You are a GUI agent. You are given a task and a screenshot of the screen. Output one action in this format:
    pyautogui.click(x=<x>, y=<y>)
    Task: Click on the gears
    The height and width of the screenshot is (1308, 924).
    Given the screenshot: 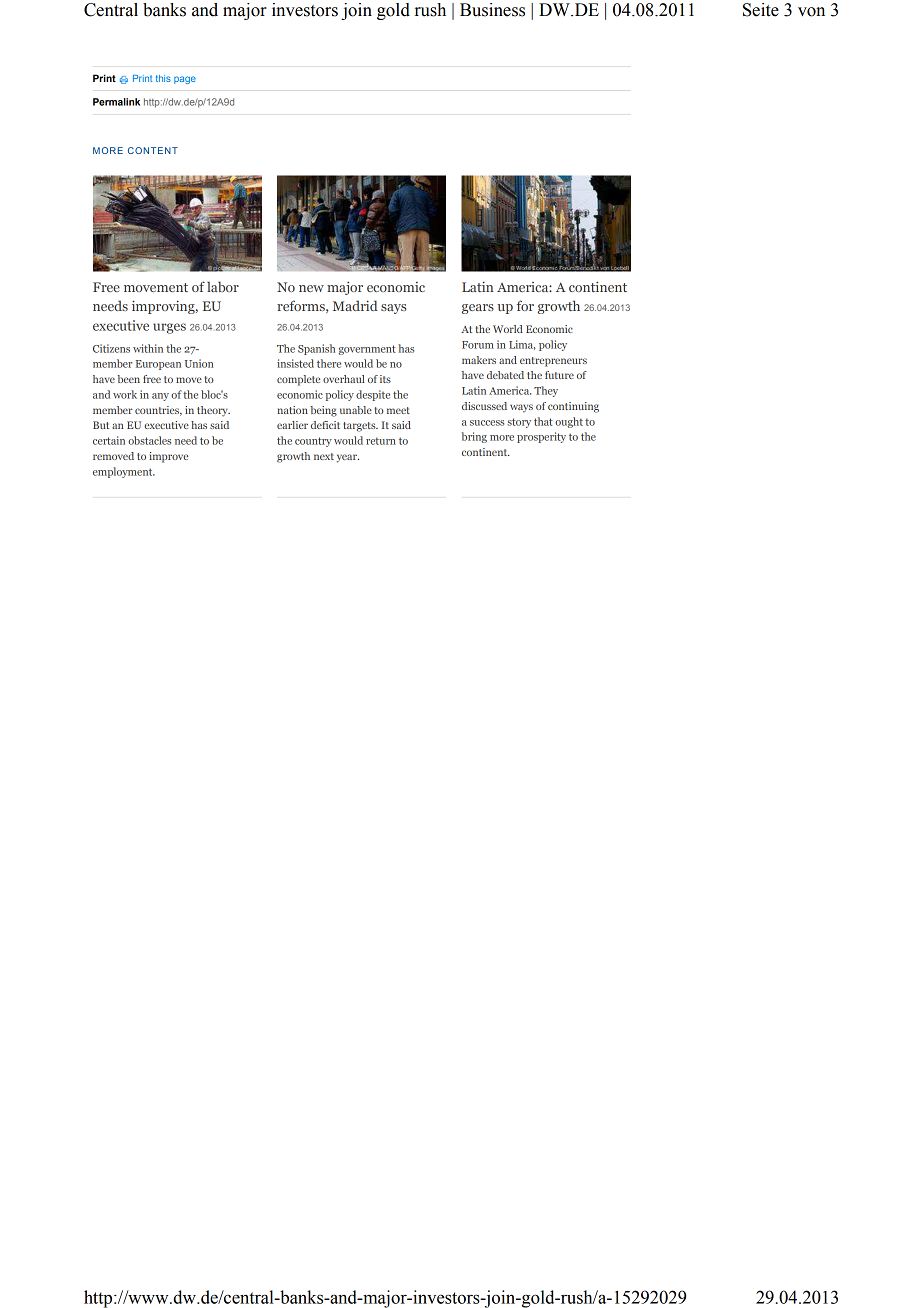 What is the action you would take?
    pyautogui.click(x=478, y=309)
